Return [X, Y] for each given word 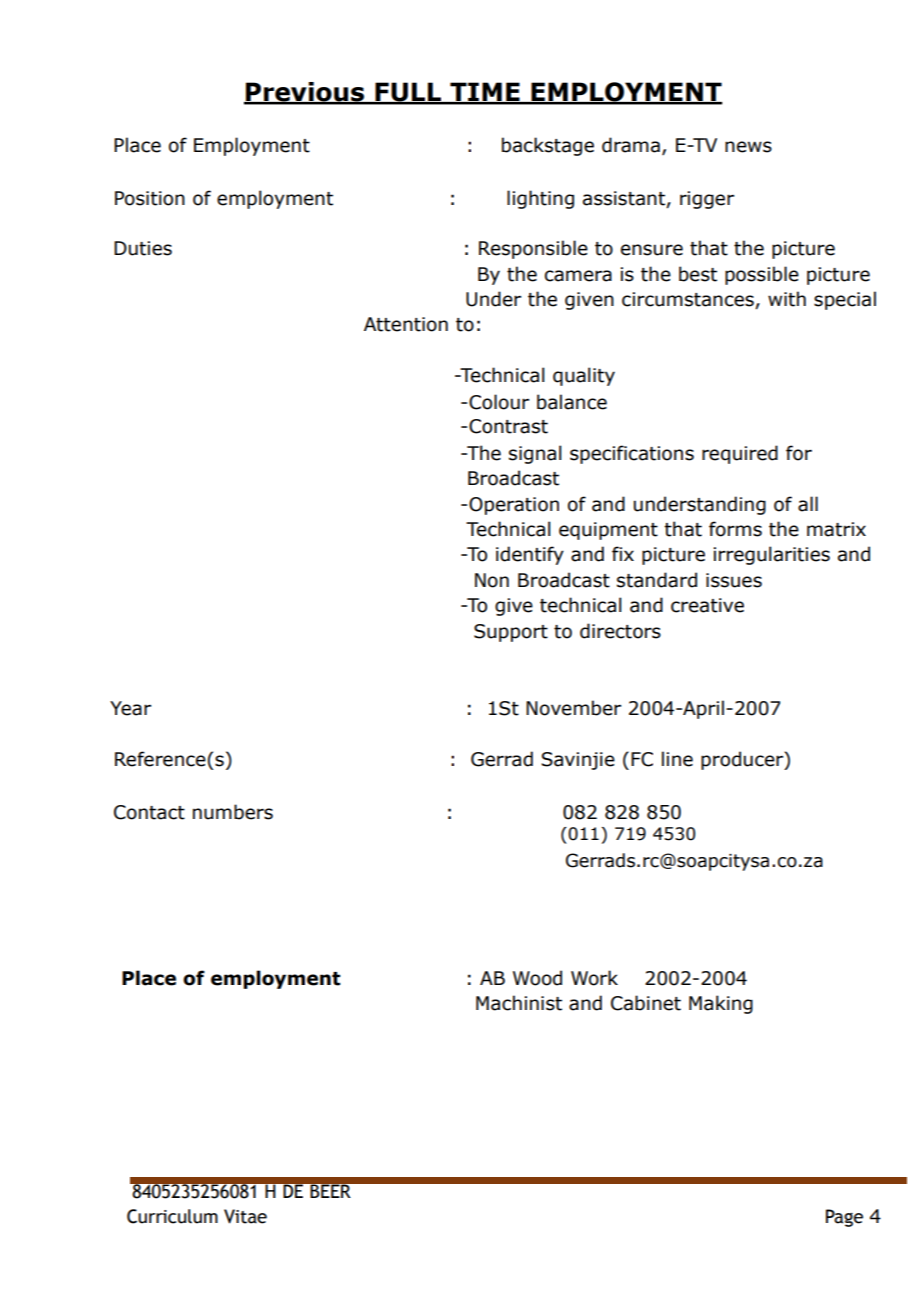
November [573, 708]
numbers [233, 812]
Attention [406, 324]
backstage [548, 146]
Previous [305, 93]
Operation [514, 506]
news [748, 147]
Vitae [245, 1216]
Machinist [519, 1003]
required [740, 454]
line [677, 759]
